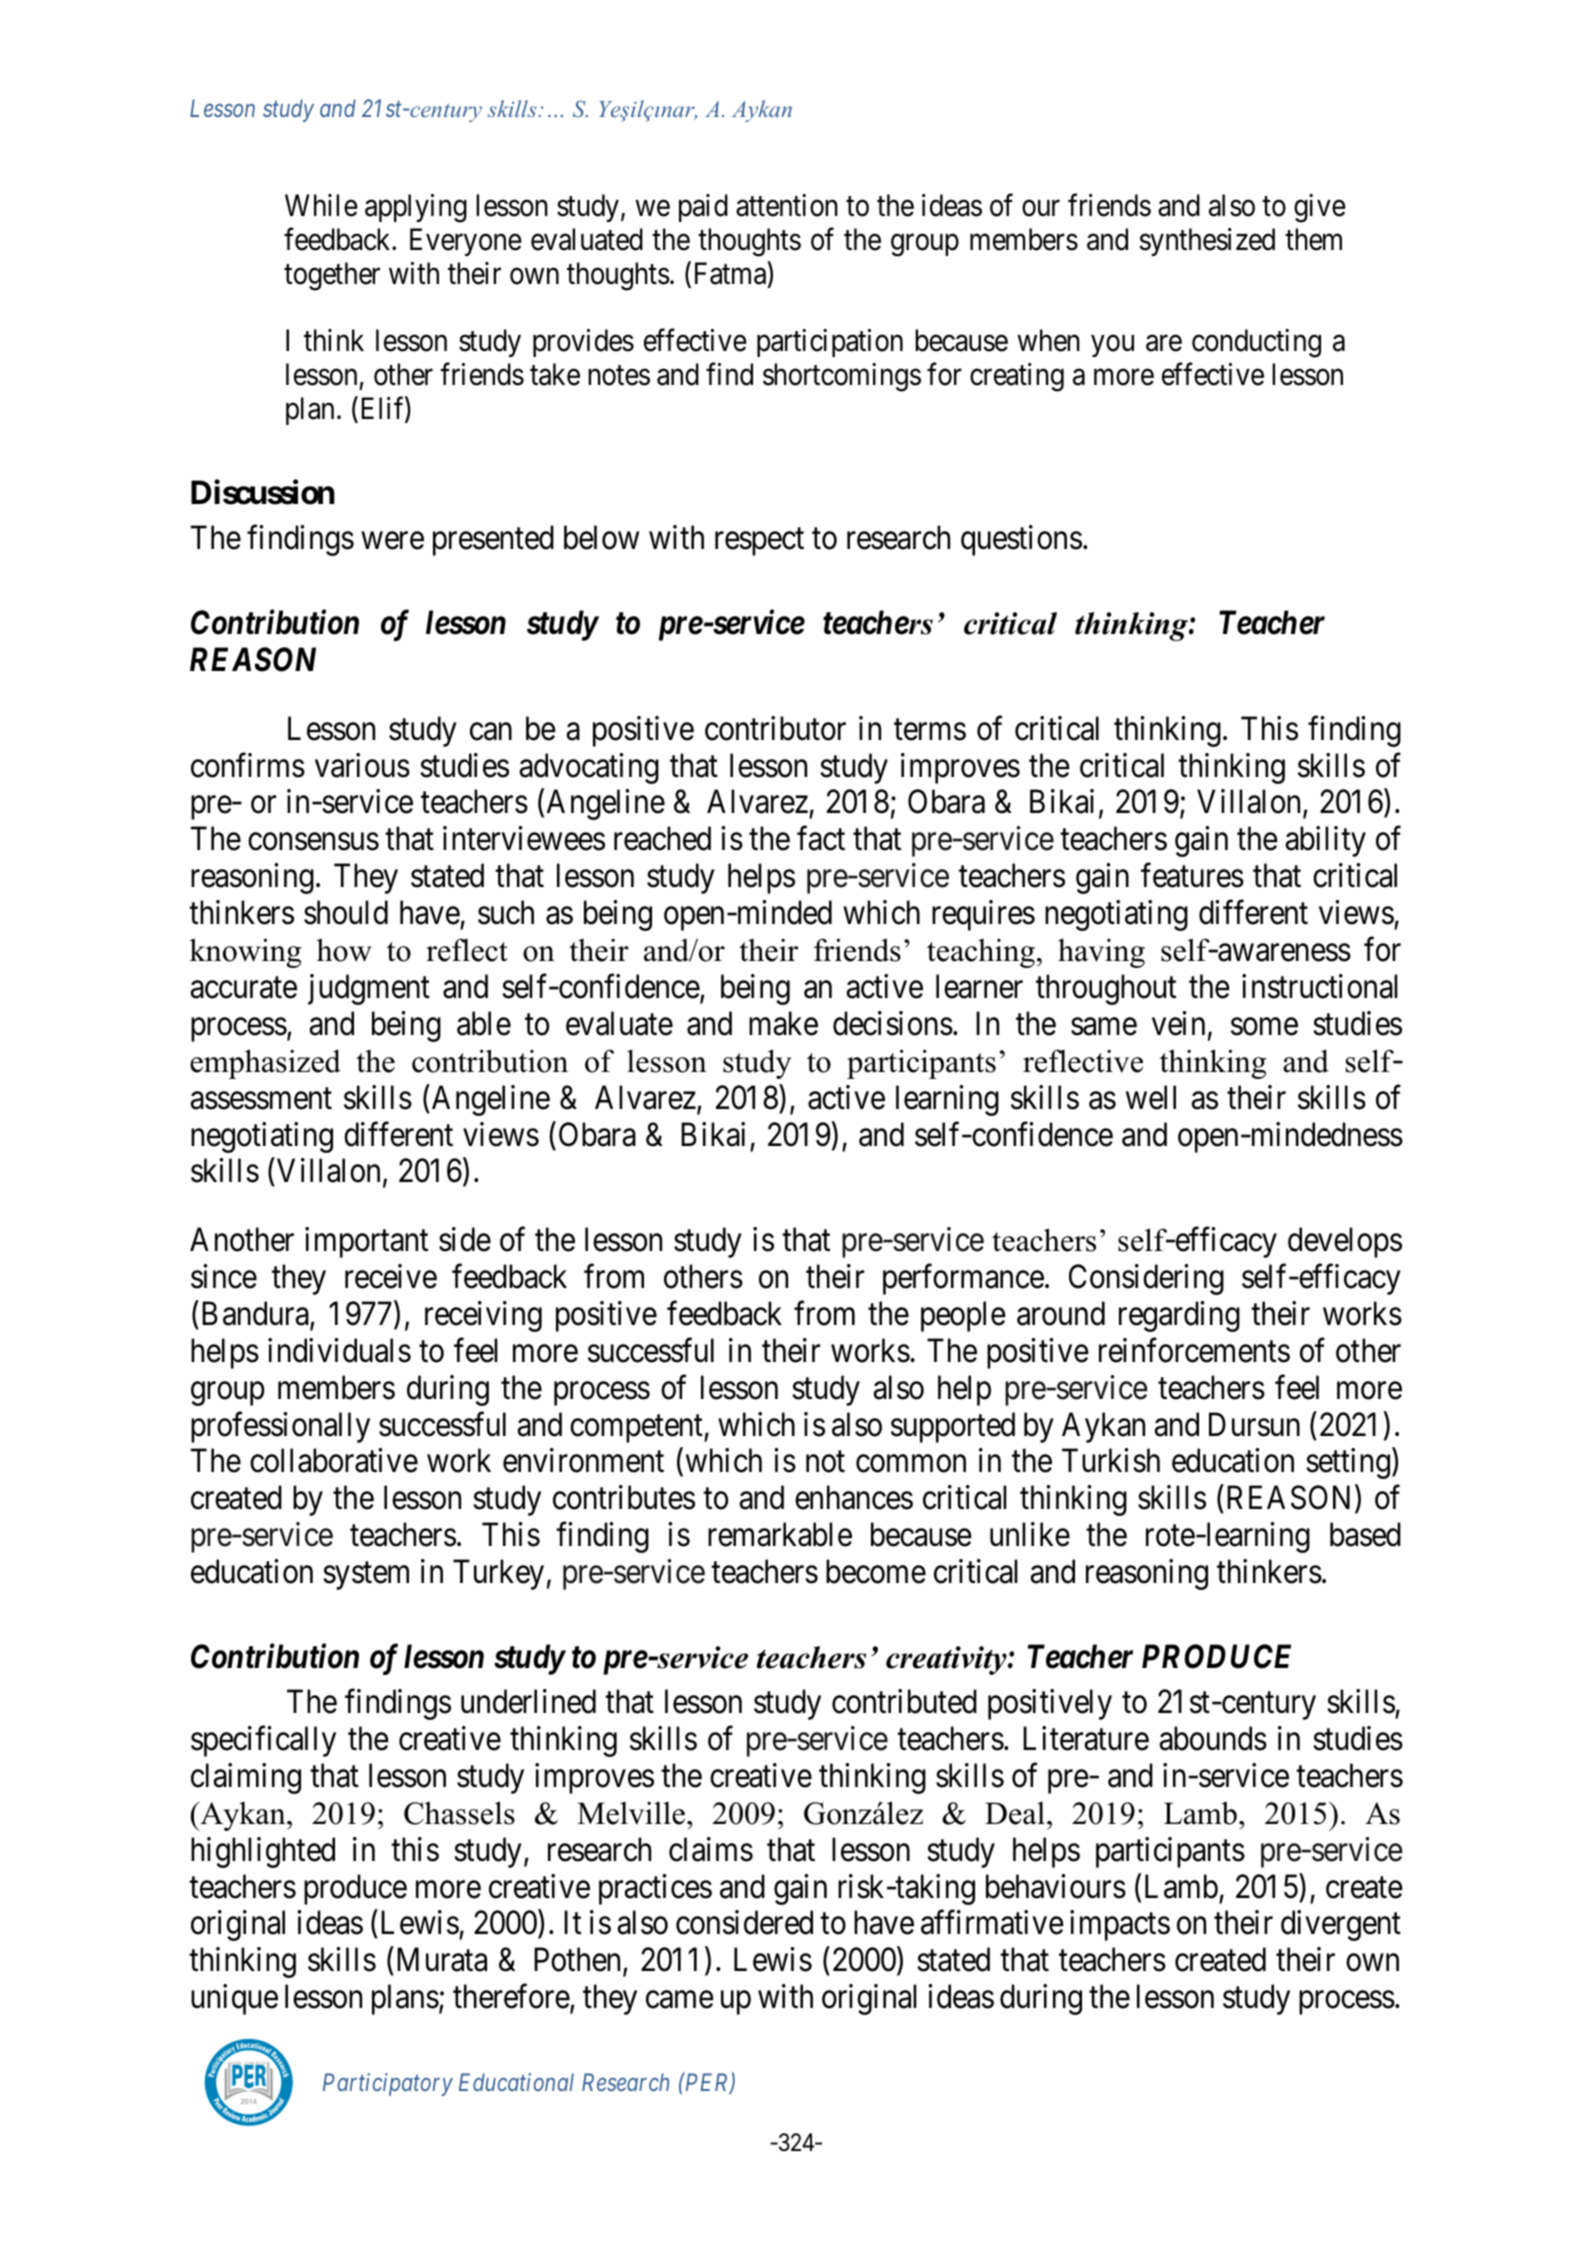 The image size is (1591, 2251). Describe the element at coordinates (366, 1243) in the screenshot. I see `important` at that location.
